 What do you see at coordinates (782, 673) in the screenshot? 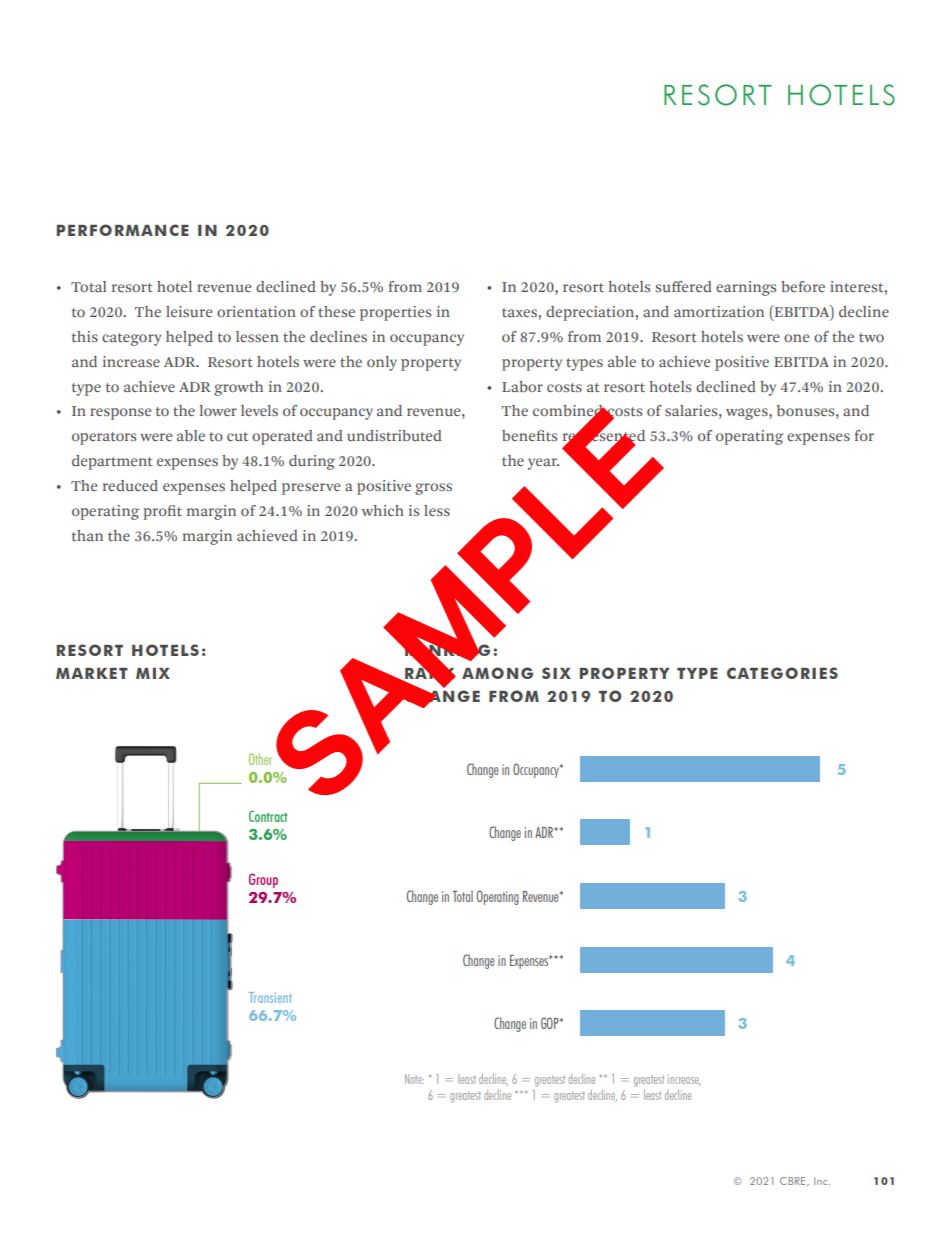
I see `CATEGORIES` at bounding box center [782, 673].
